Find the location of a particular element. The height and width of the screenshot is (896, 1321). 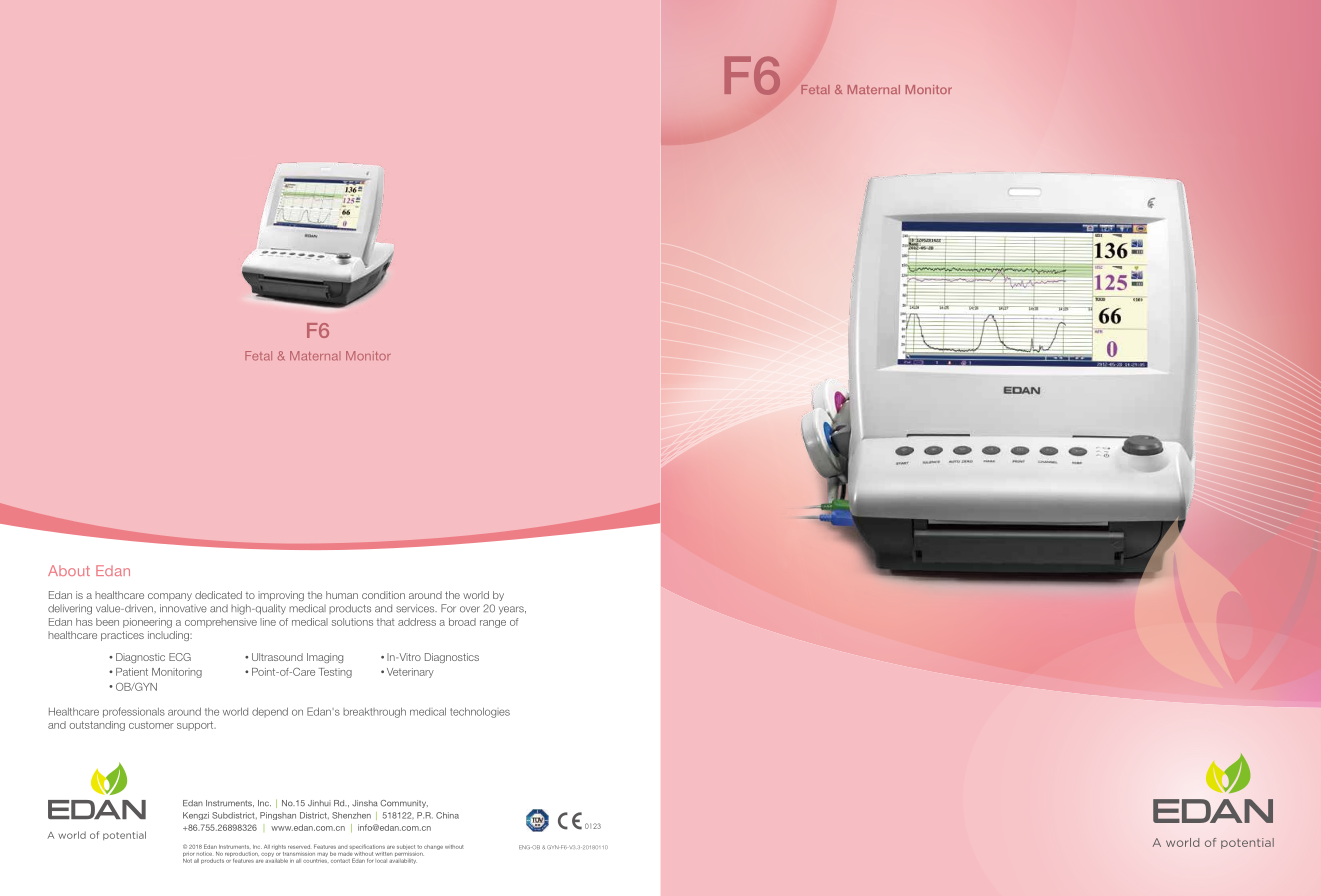

About is located at coordinates (69, 570).
